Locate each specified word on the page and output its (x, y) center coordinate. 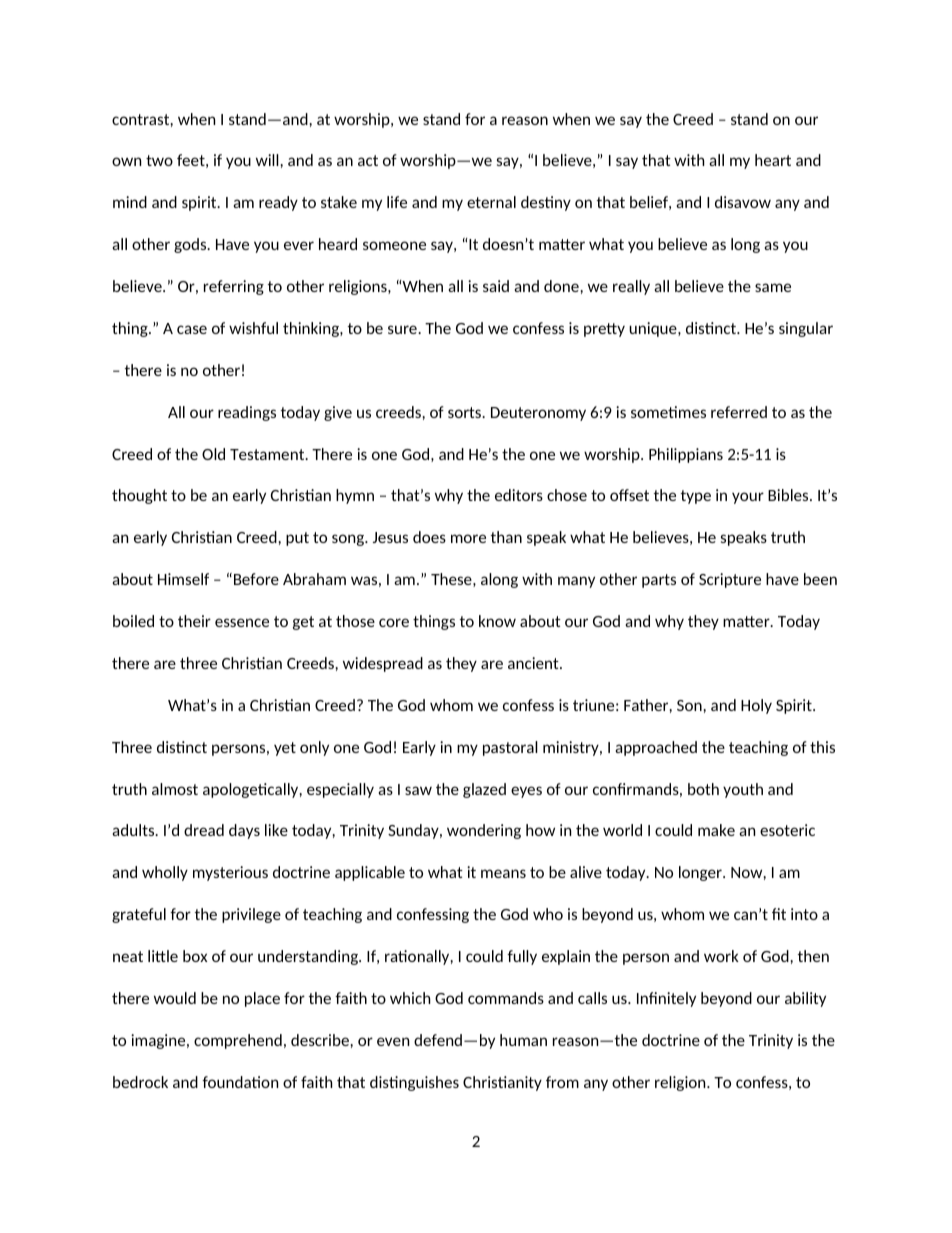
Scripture (730, 580)
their (194, 621)
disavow (743, 202)
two (159, 160)
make (716, 830)
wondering (484, 831)
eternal (491, 202)
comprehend (238, 1041)
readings (247, 413)
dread (204, 830)
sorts (466, 412)
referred (739, 412)
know (497, 621)
